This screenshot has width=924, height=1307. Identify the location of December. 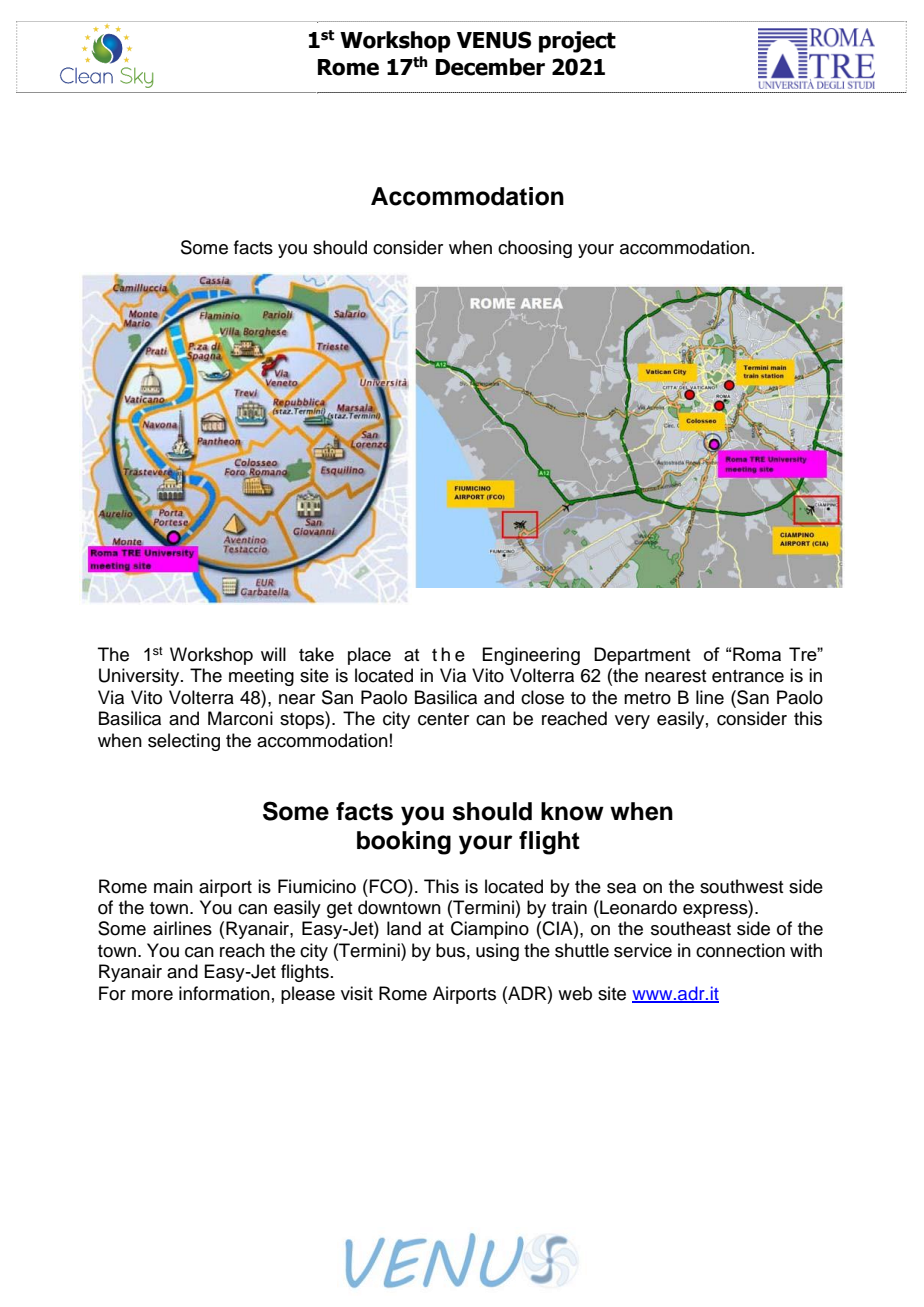
(490, 67).
